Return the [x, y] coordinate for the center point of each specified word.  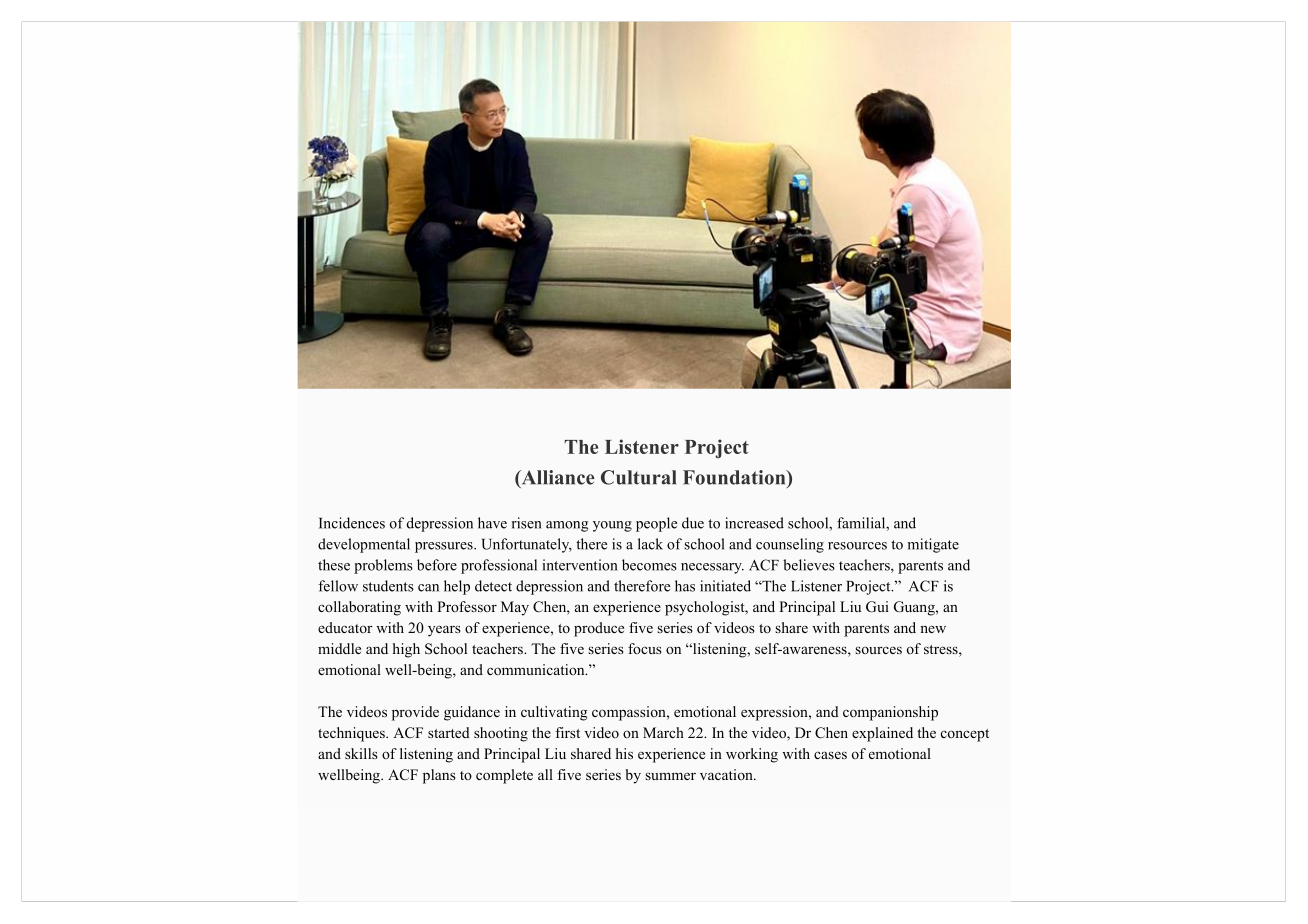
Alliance [557, 478]
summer [670, 776]
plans [439, 776]
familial [862, 523]
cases [830, 755]
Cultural [638, 477]
